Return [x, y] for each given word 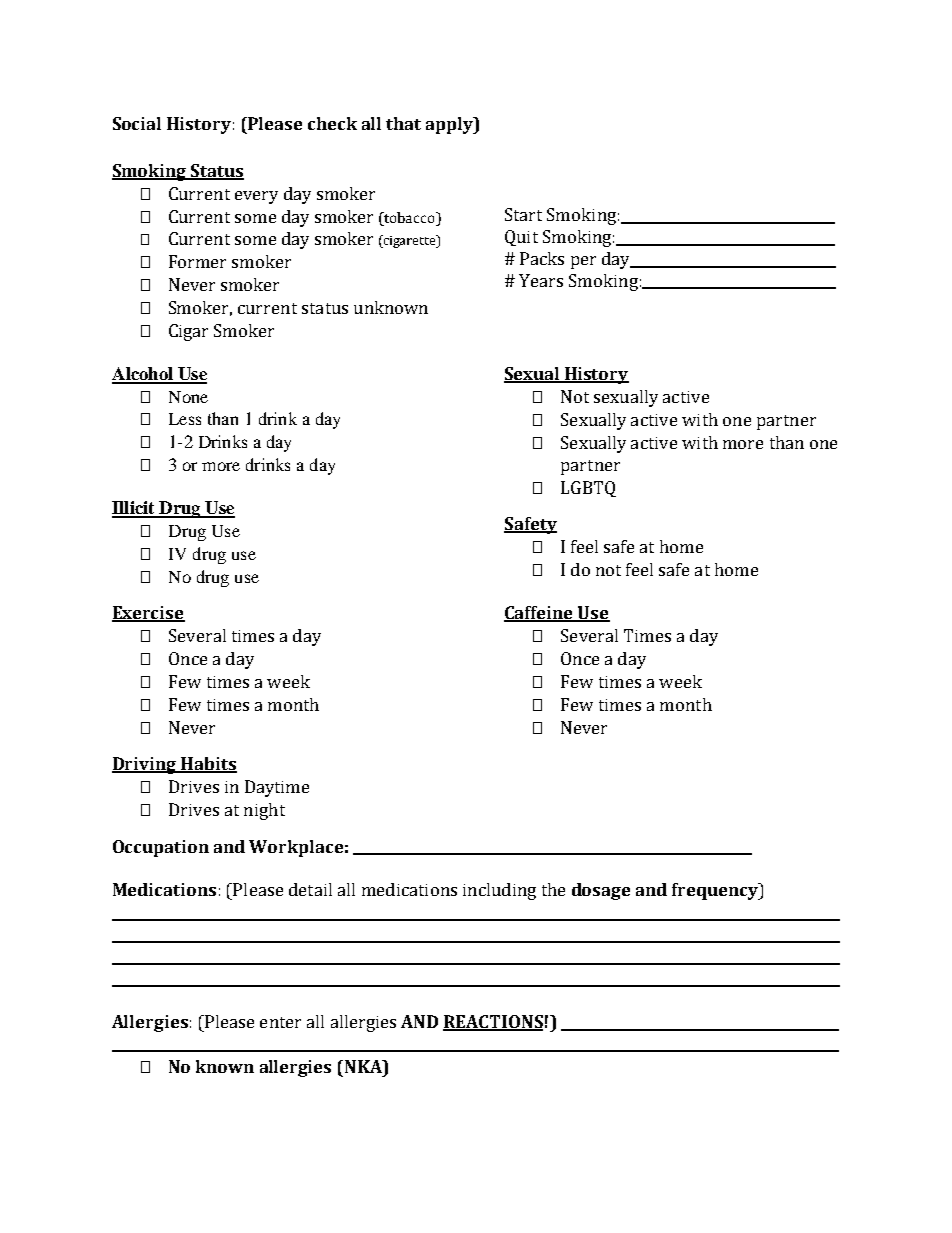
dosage [601, 891]
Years [541, 280]
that [403, 123]
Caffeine [540, 614]
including [499, 891]
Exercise [148, 614]
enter [280, 1022]
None [188, 397]
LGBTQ [588, 489]
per [583, 262]
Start [523, 214]
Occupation [161, 848]
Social [137, 123]
